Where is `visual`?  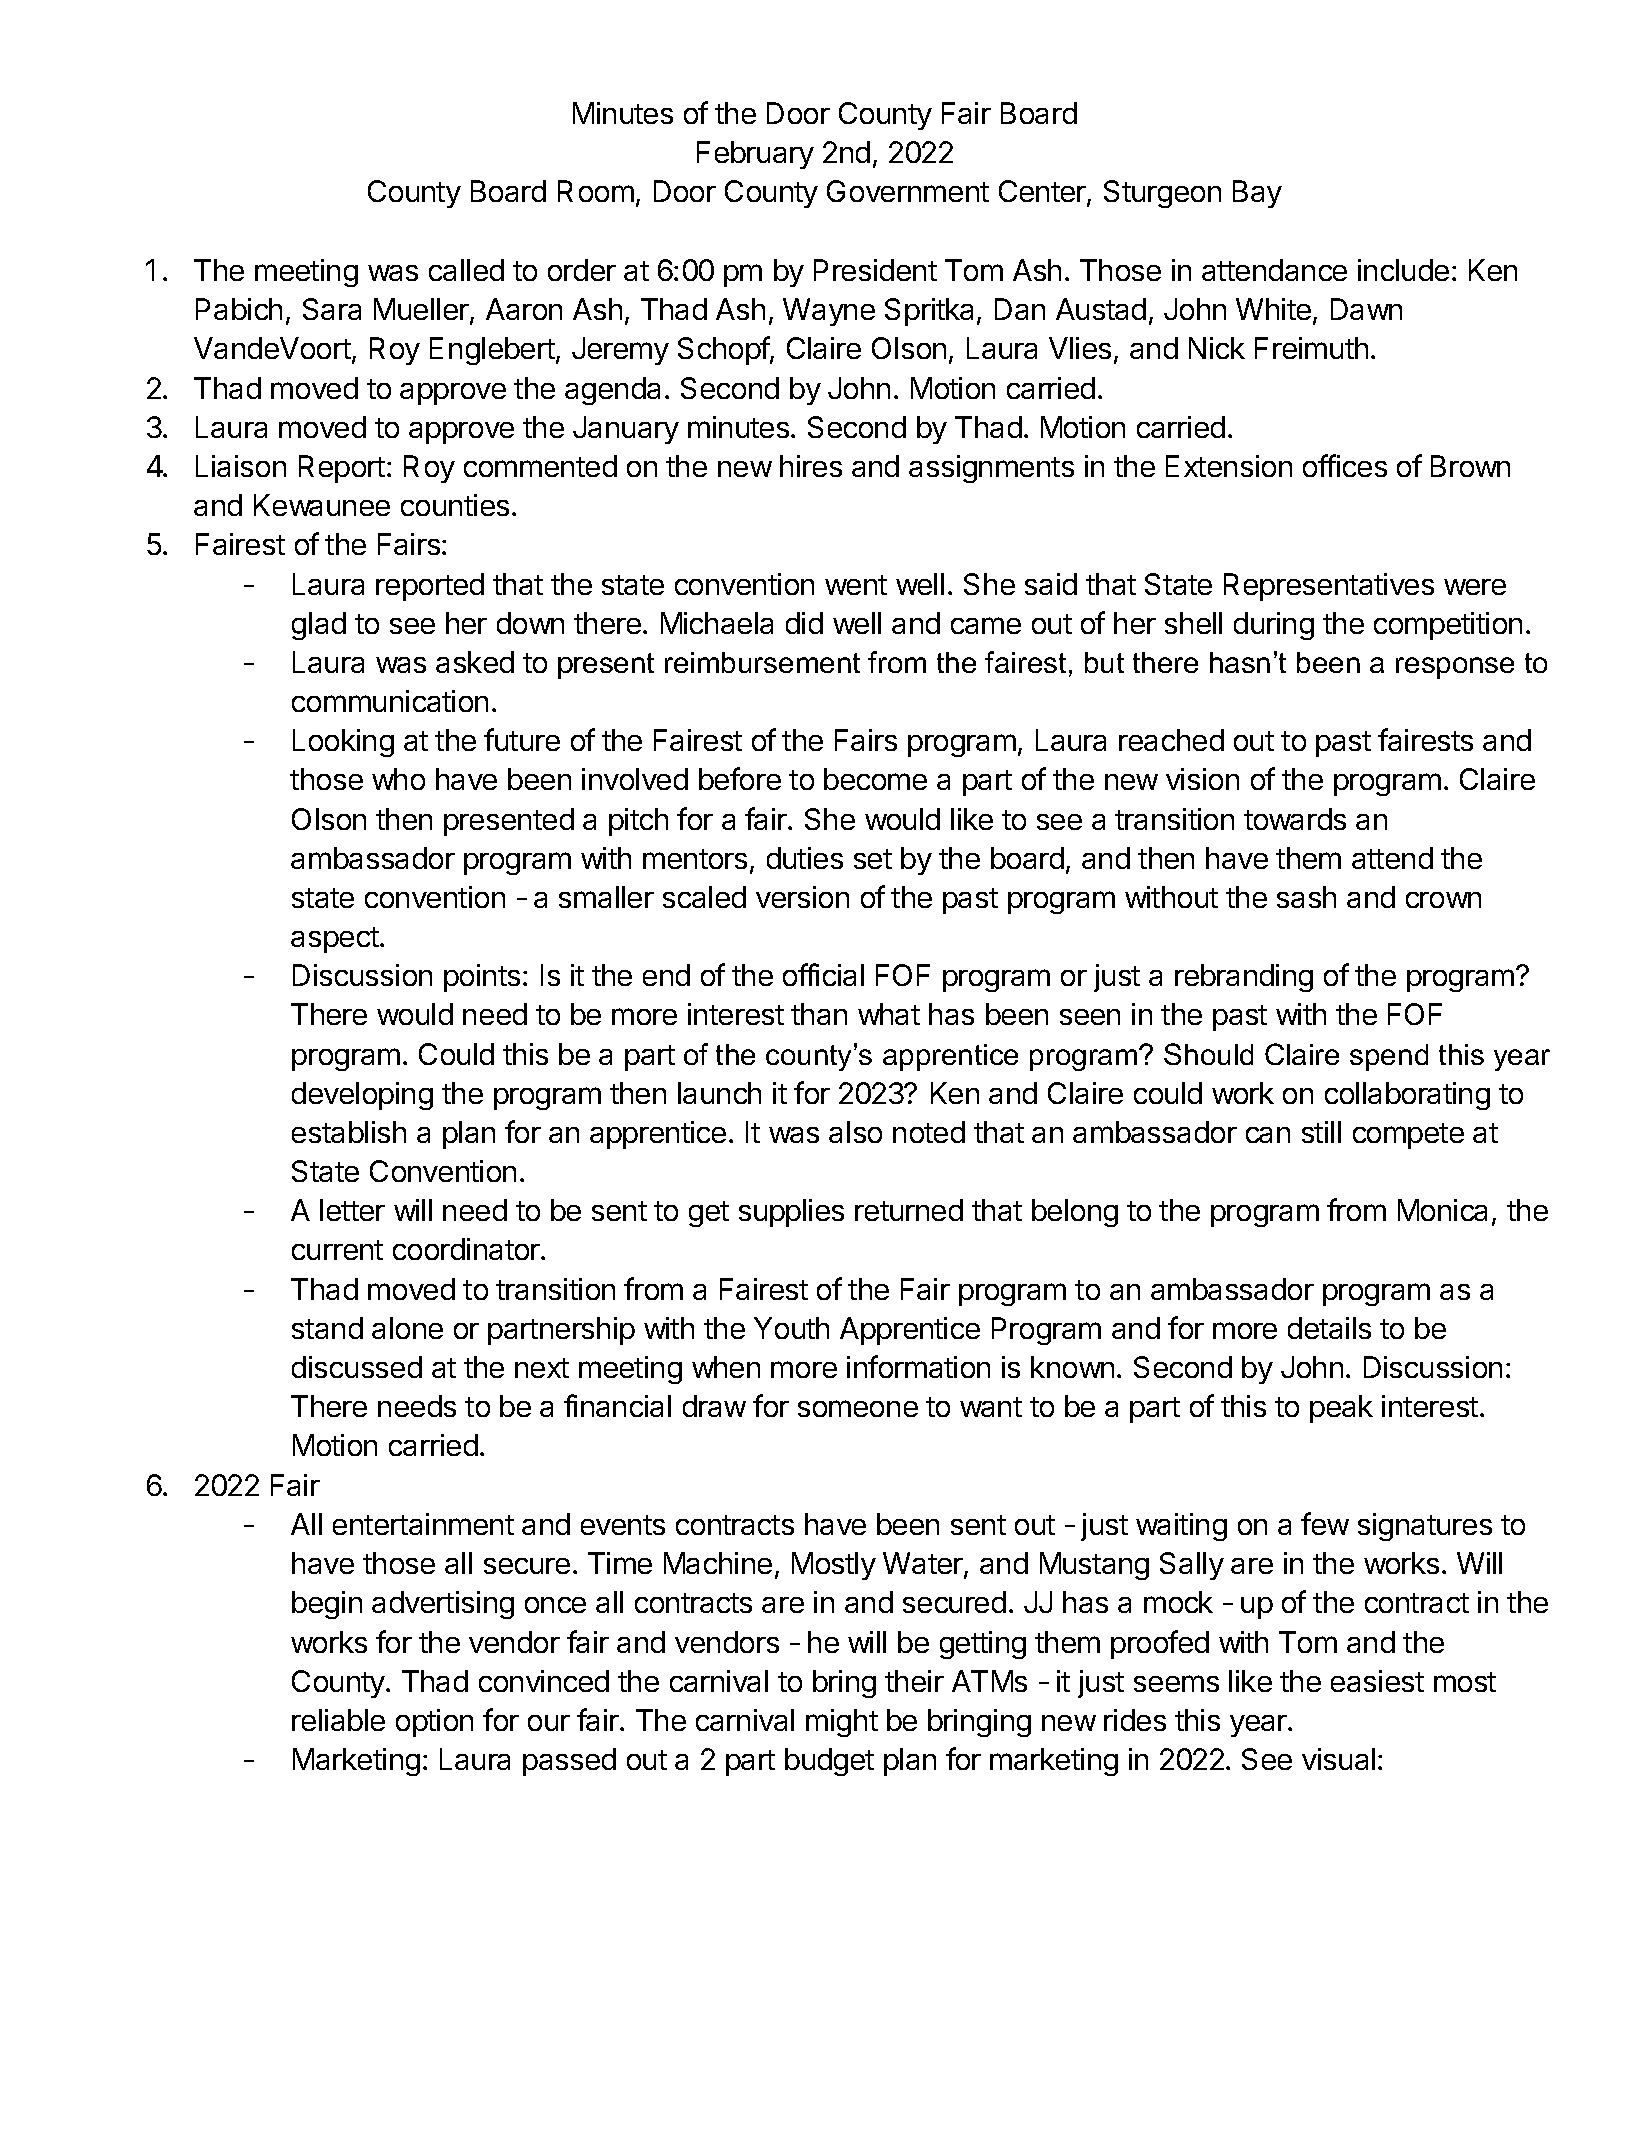 visual is located at coordinates (1338, 1759).
